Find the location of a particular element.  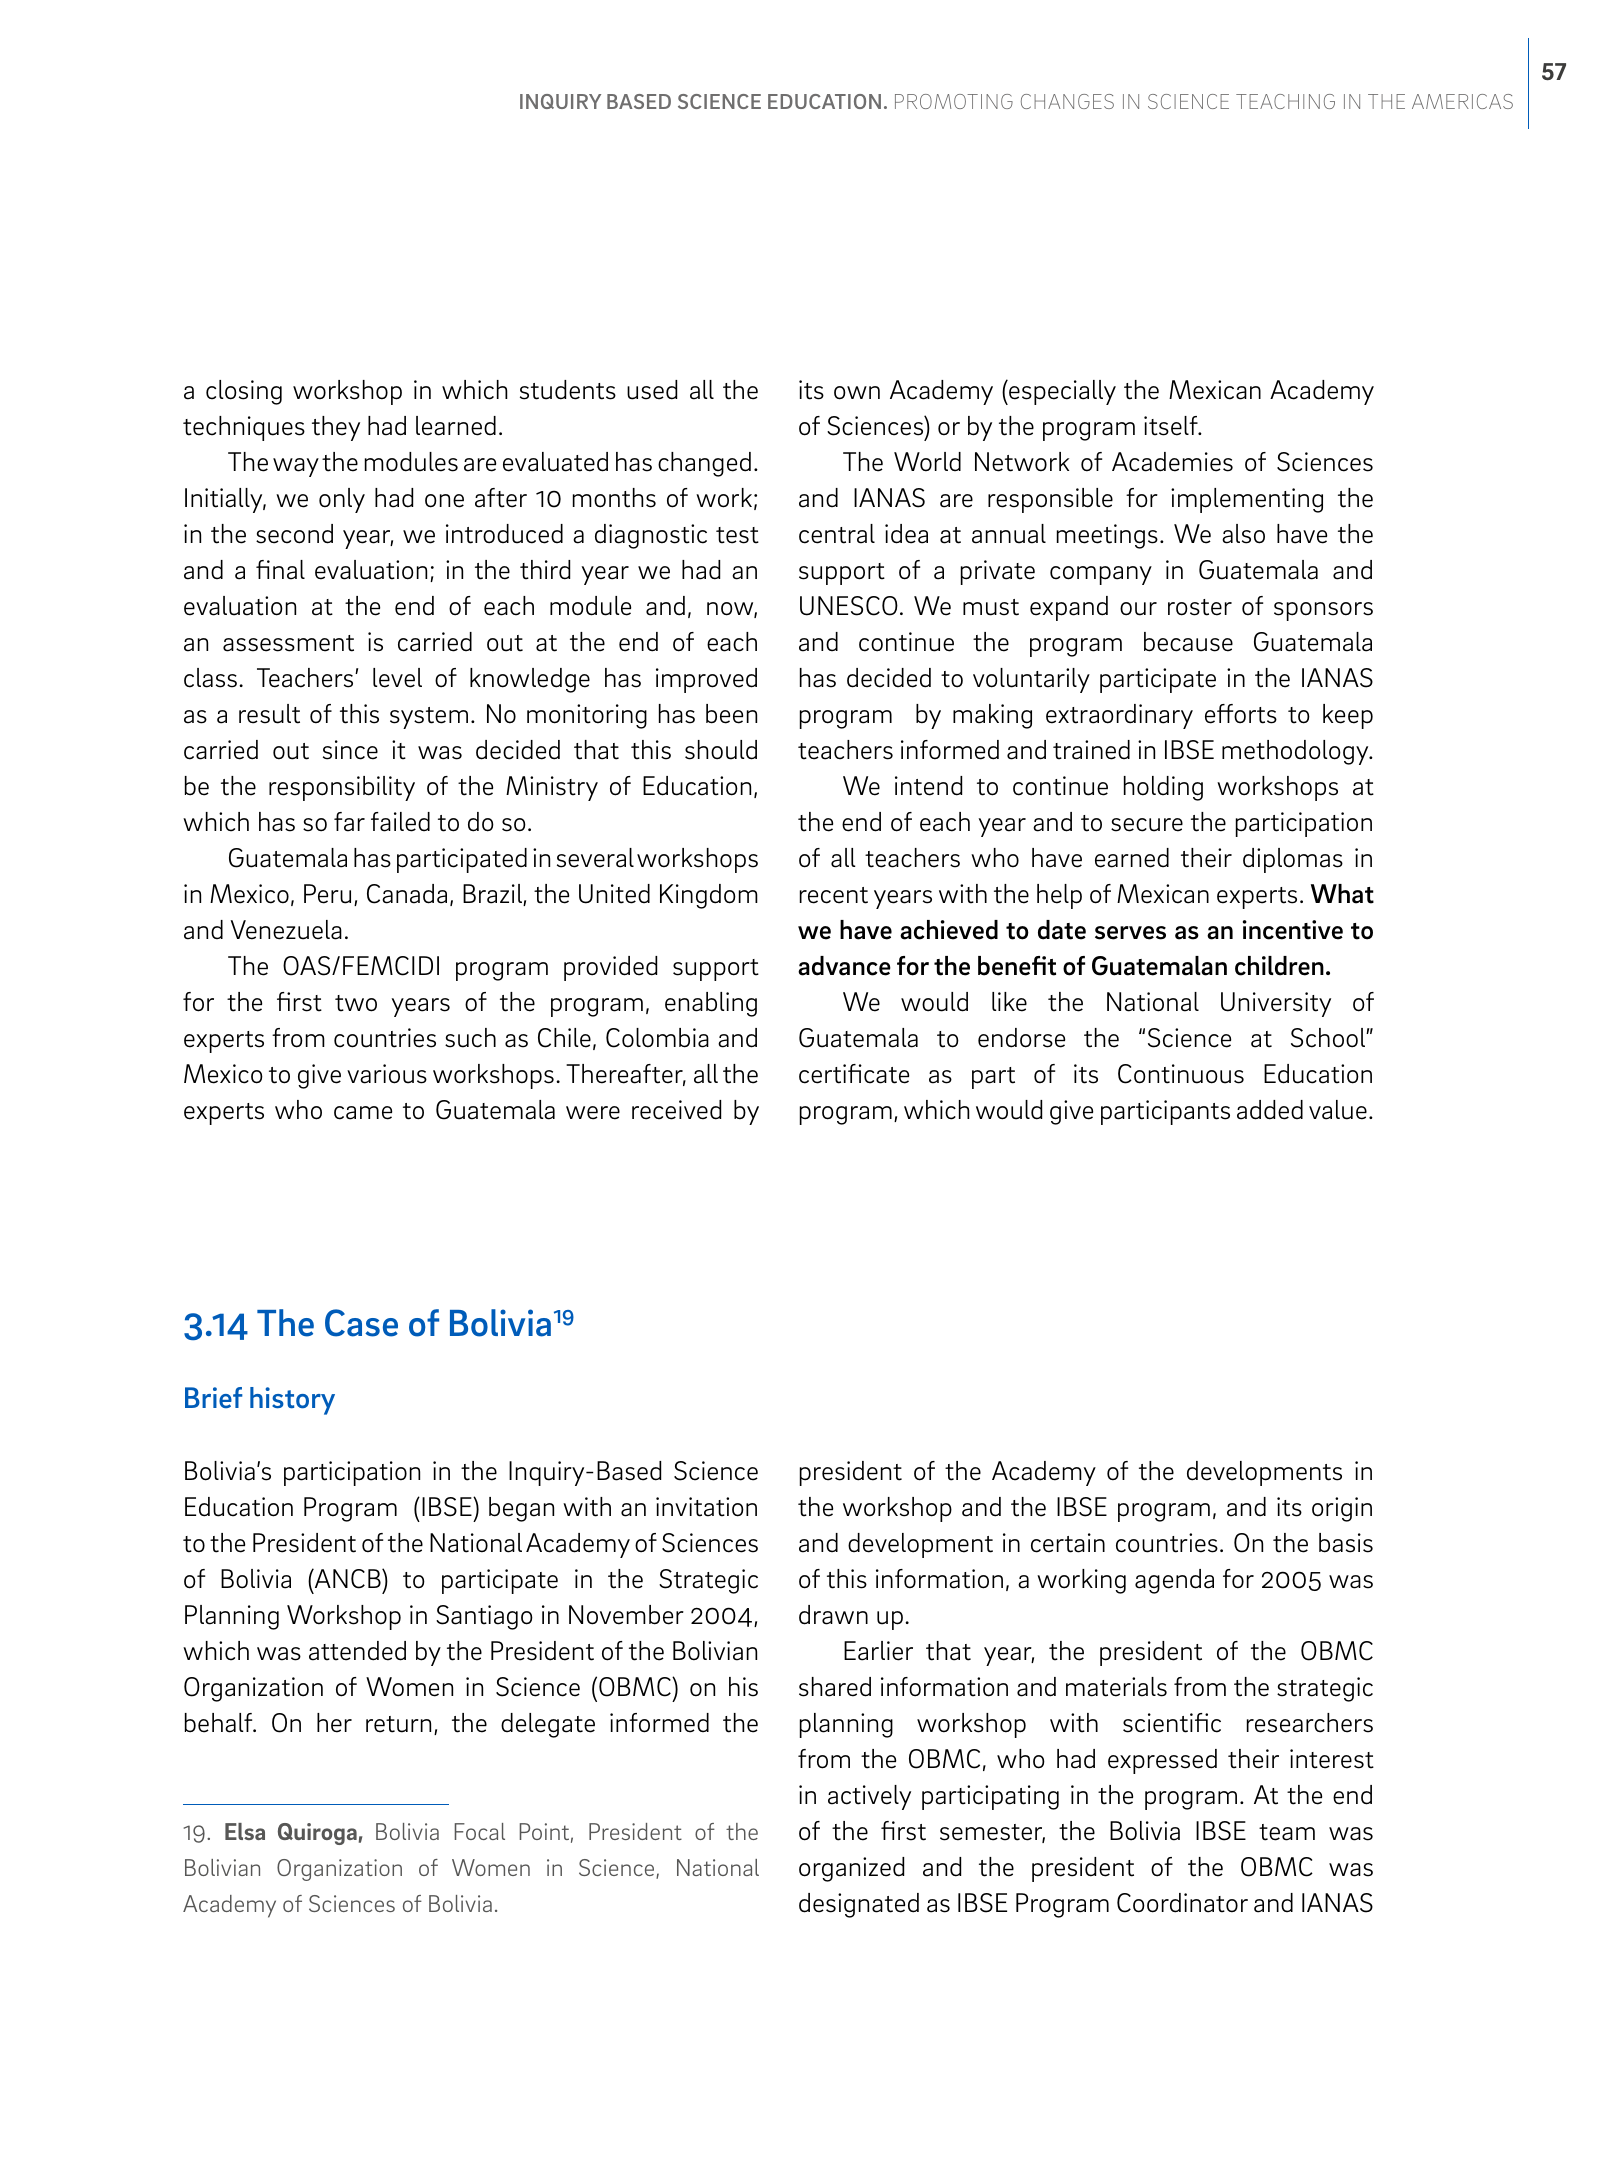

invitation is located at coordinates (706, 1507).
